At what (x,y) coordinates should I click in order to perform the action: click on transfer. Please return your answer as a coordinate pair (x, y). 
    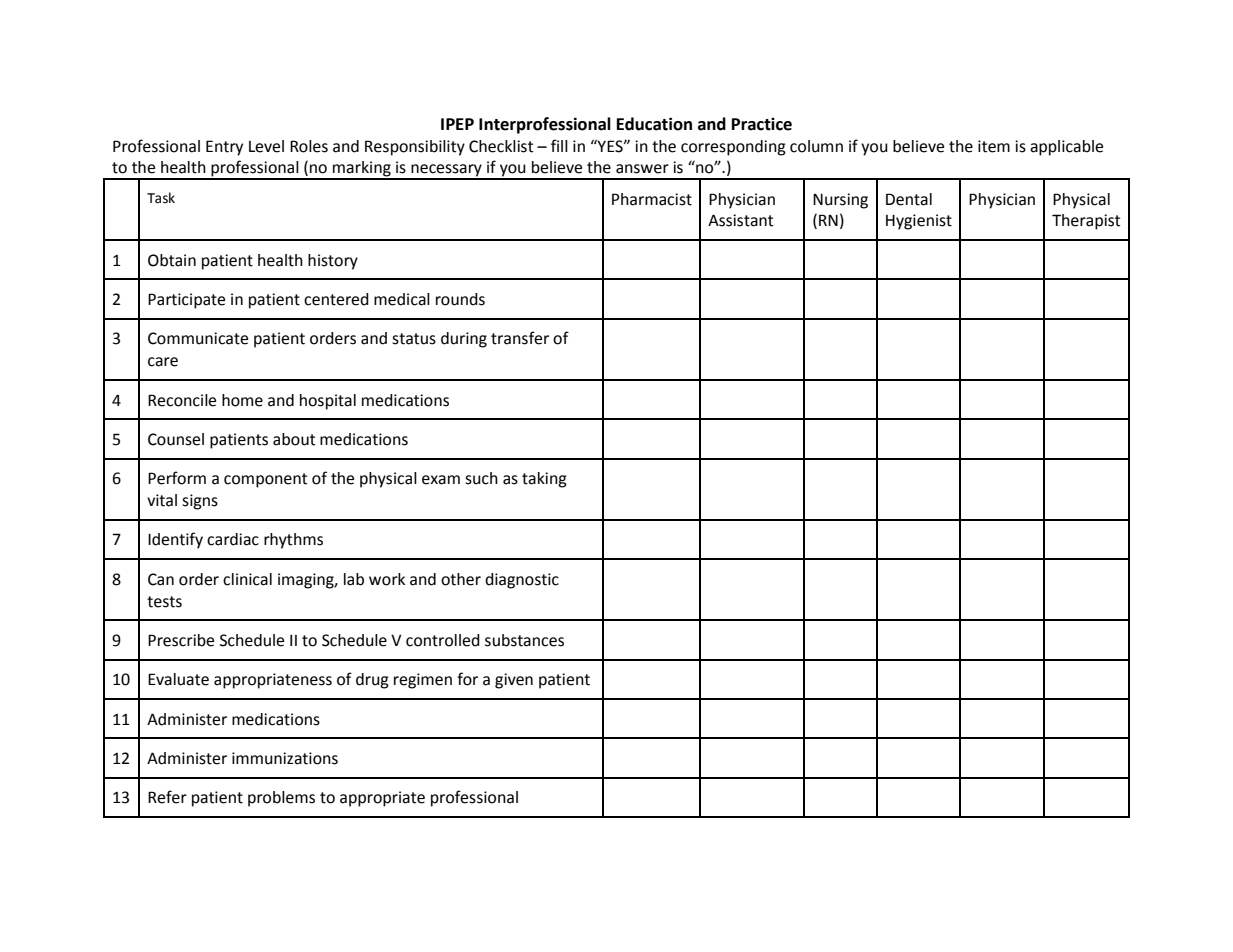
    Looking at the image, I should click on (520, 338).
